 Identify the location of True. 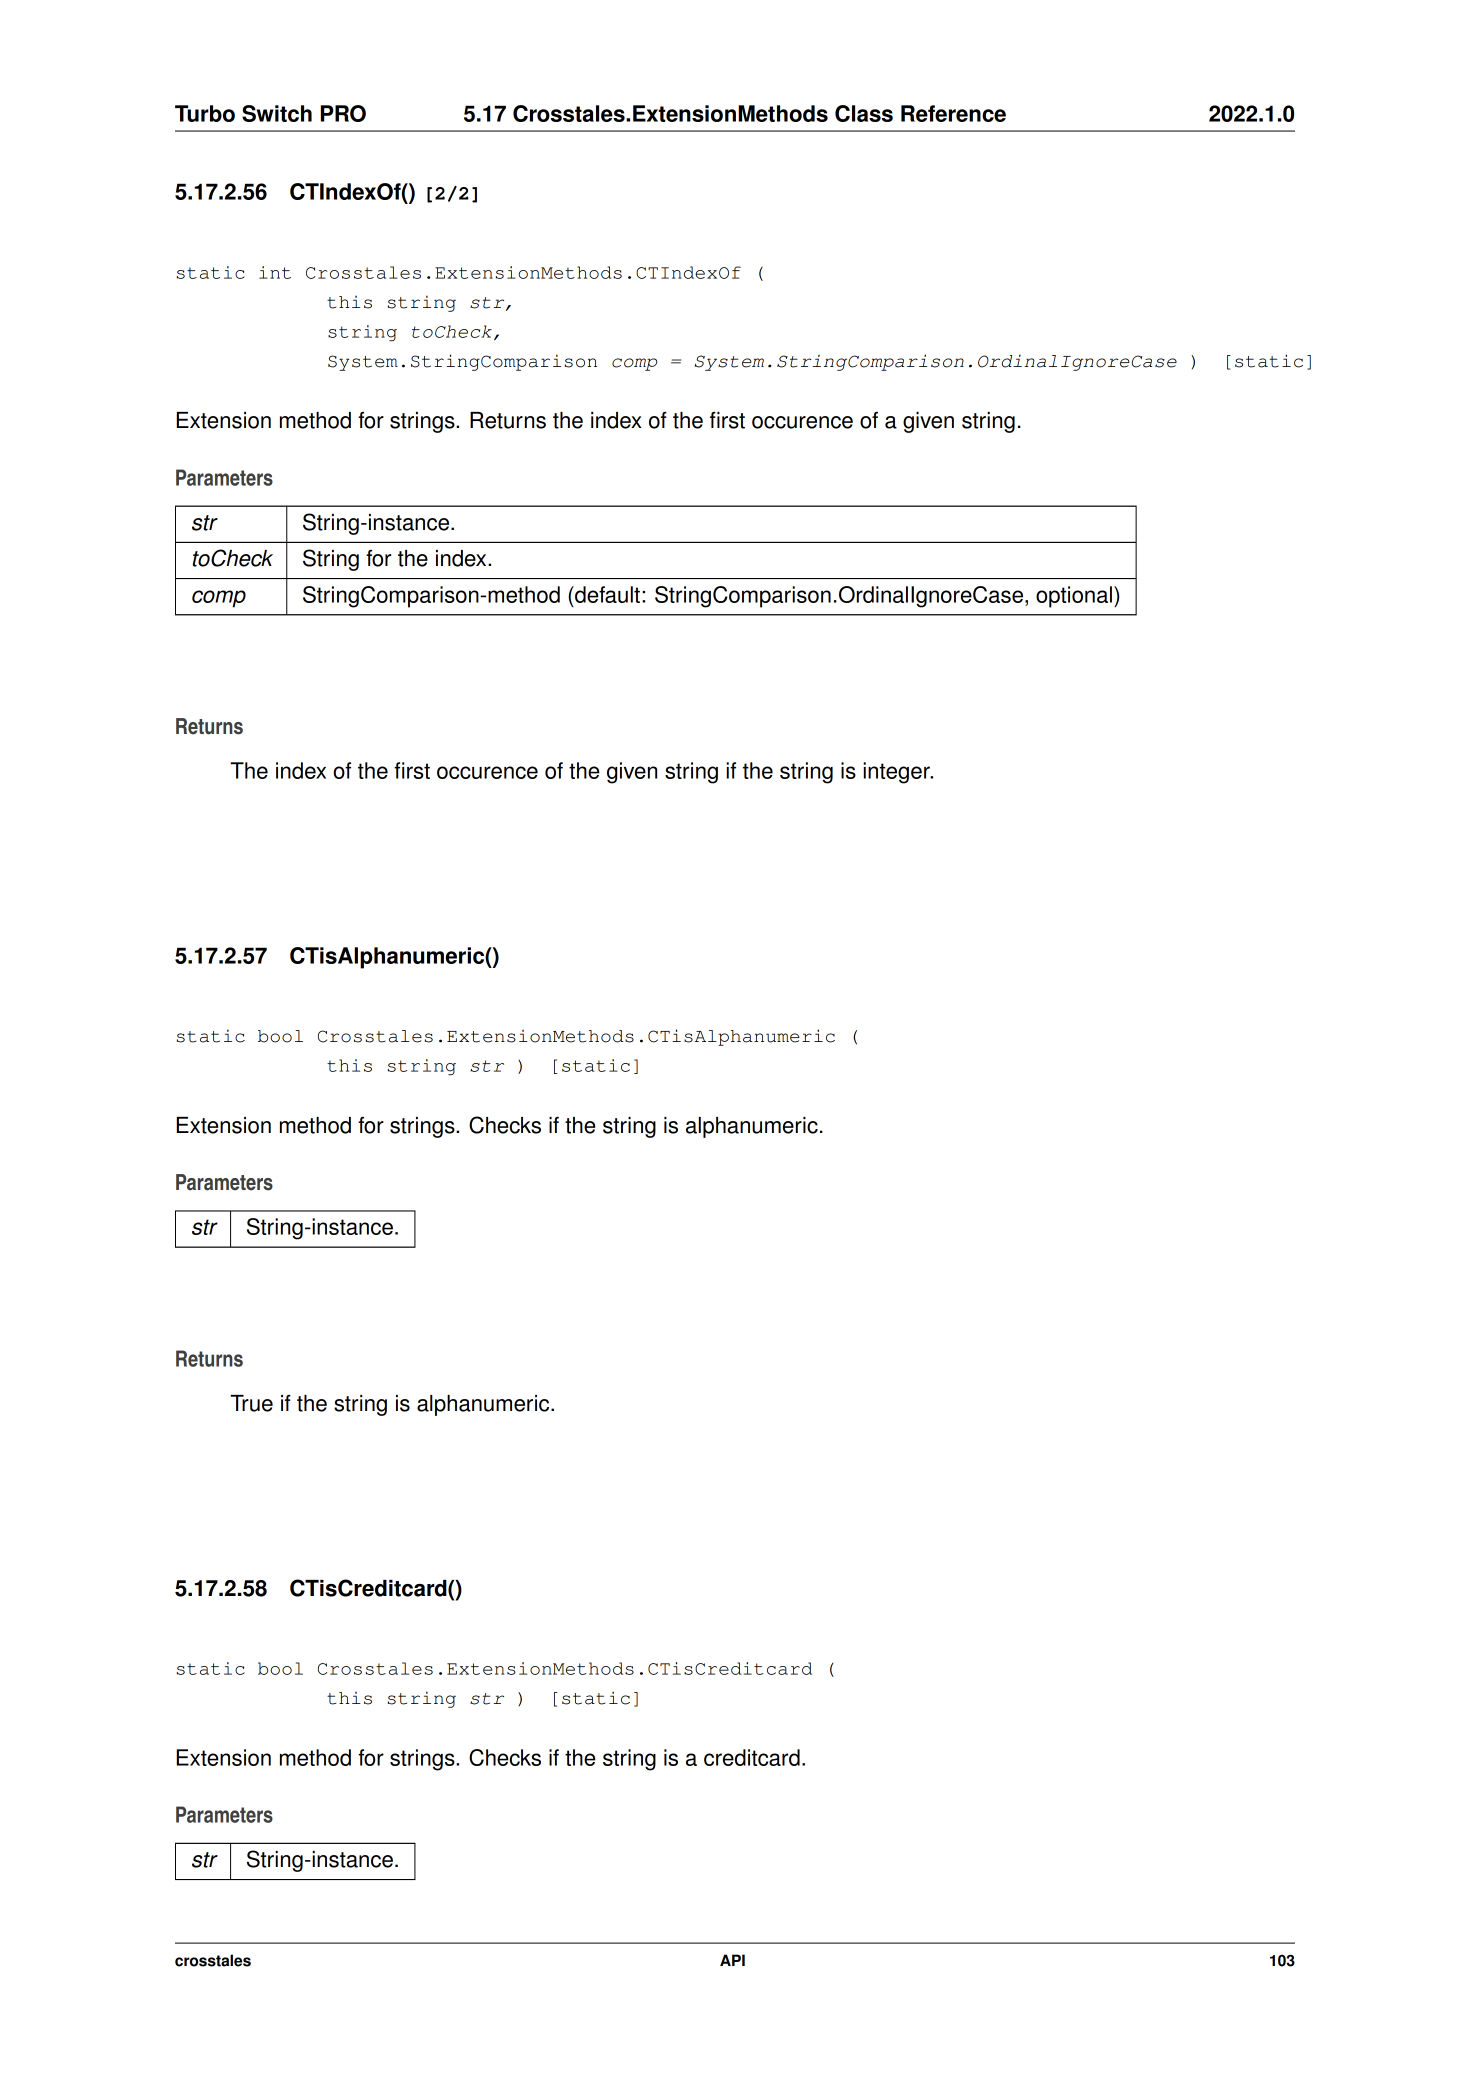
(251, 1403).
